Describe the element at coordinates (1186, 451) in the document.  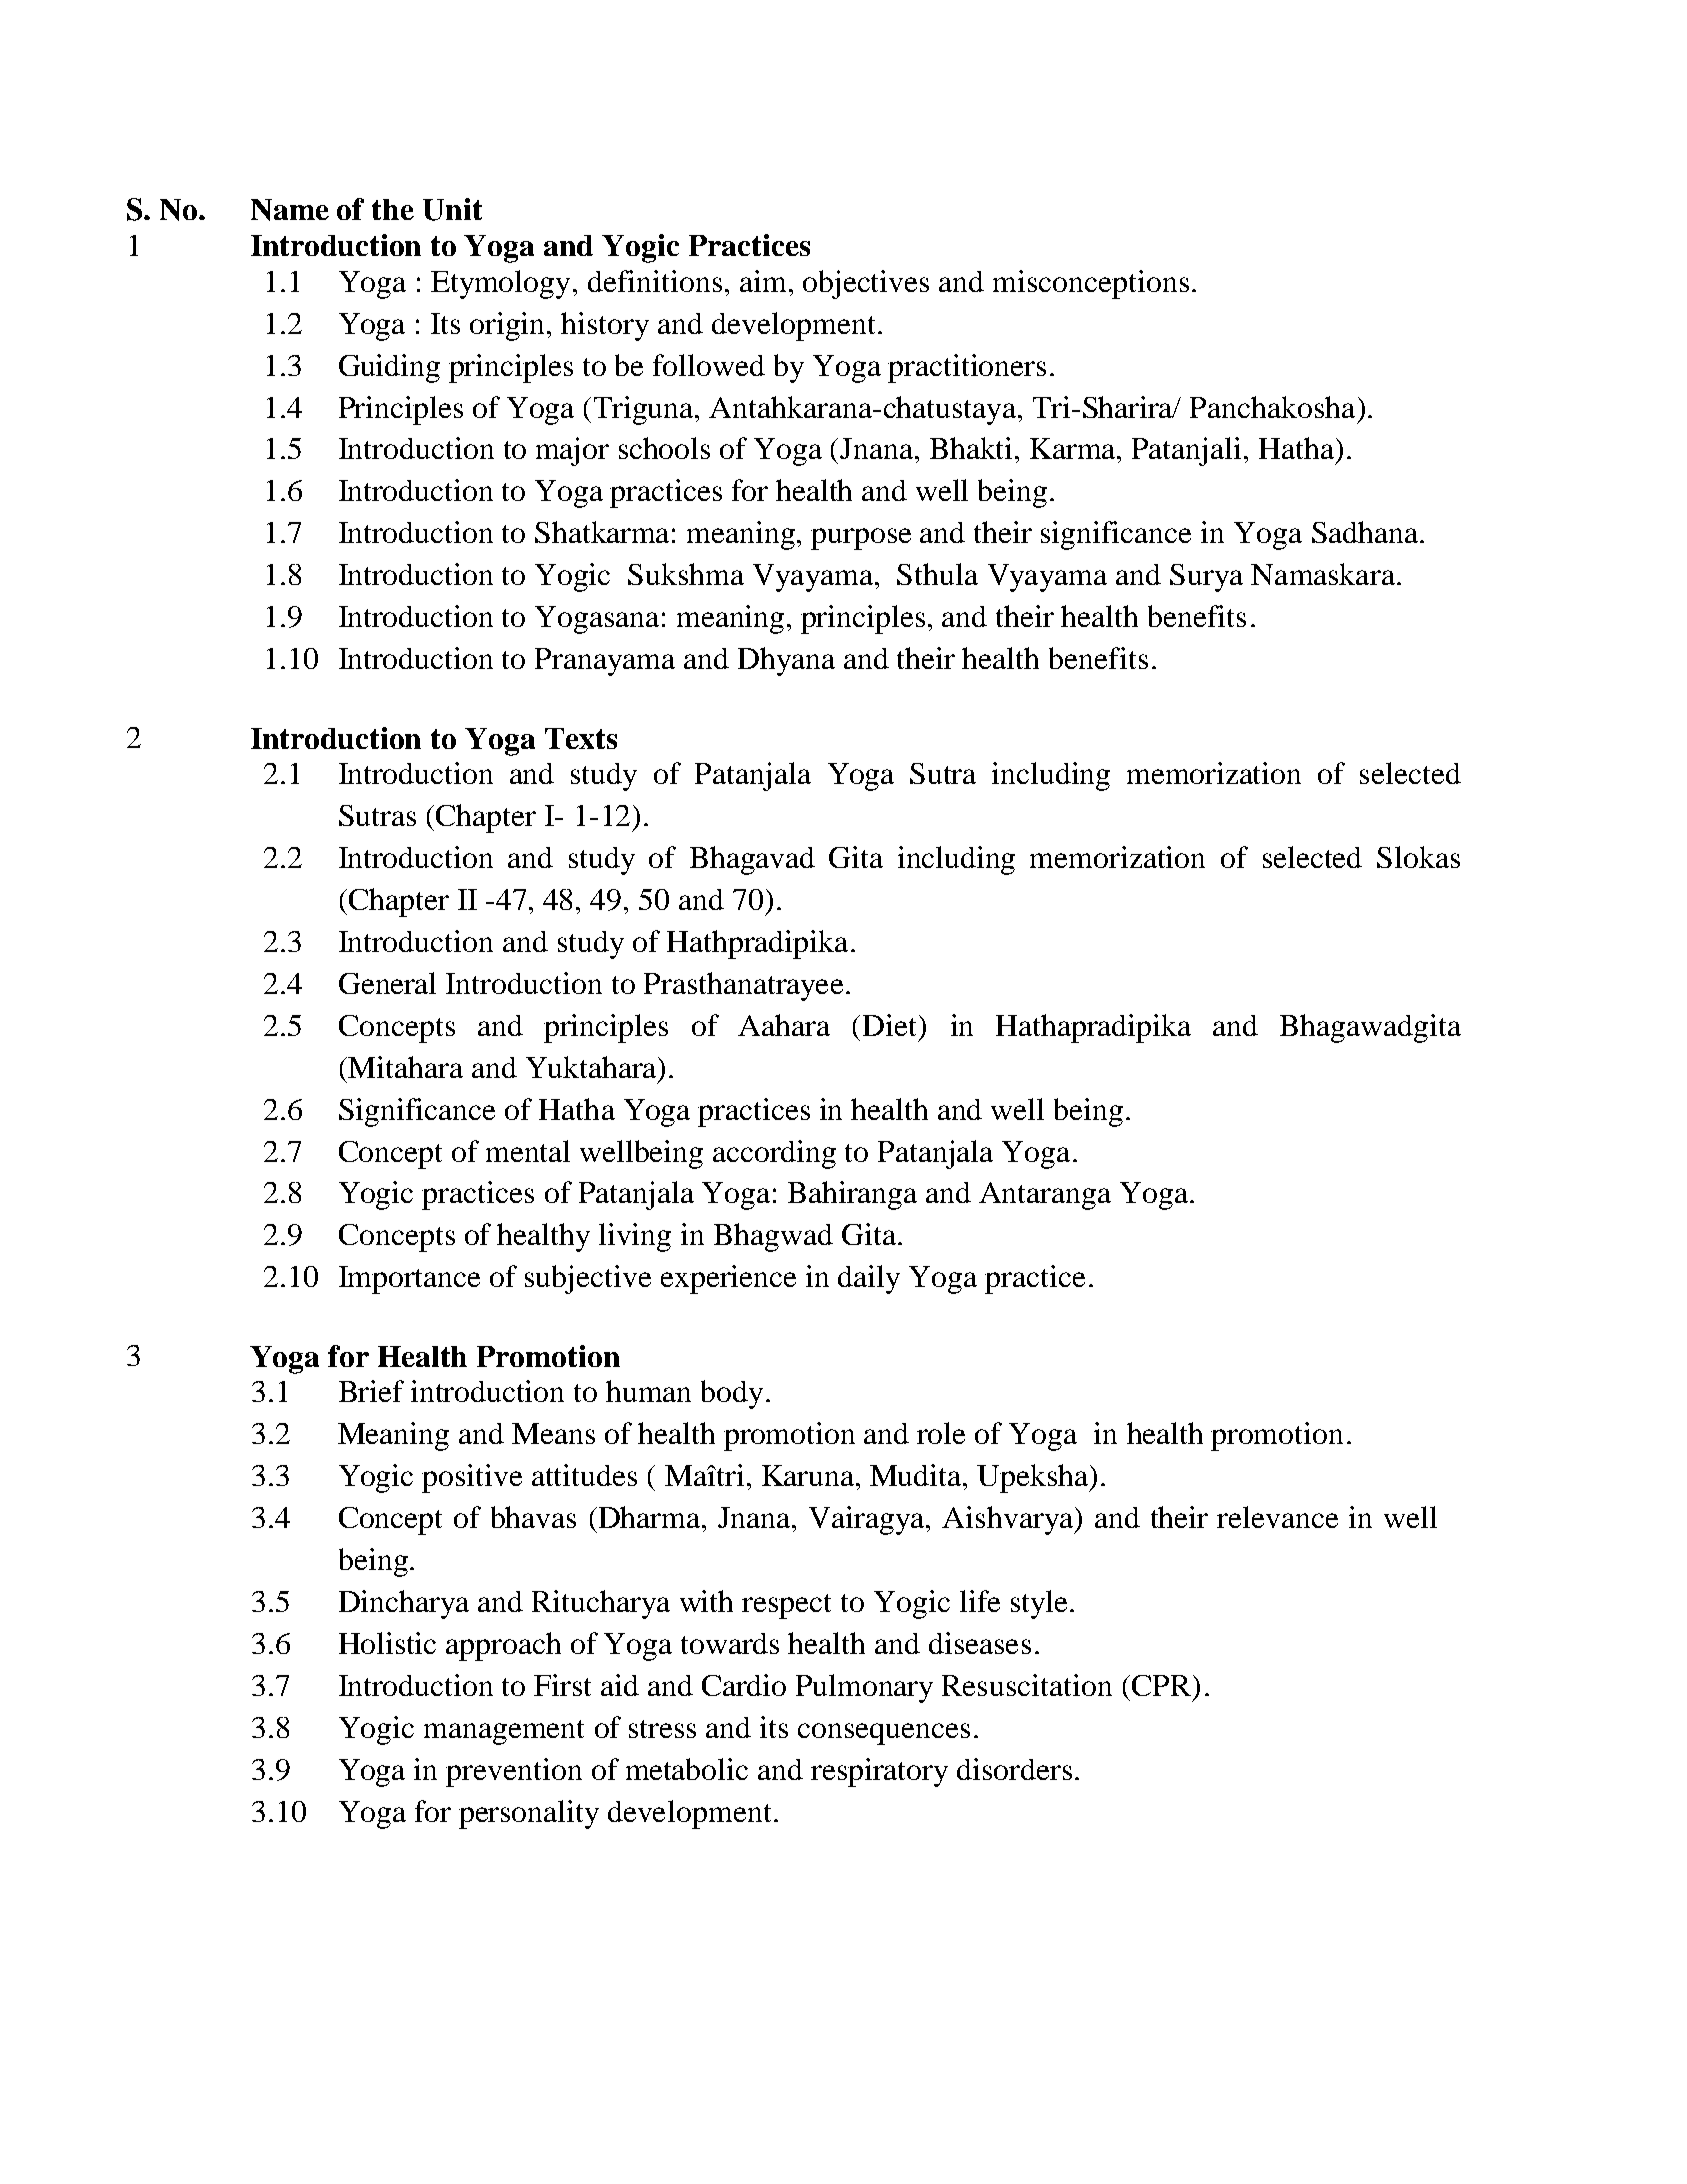
I see `Patanjali` at that location.
